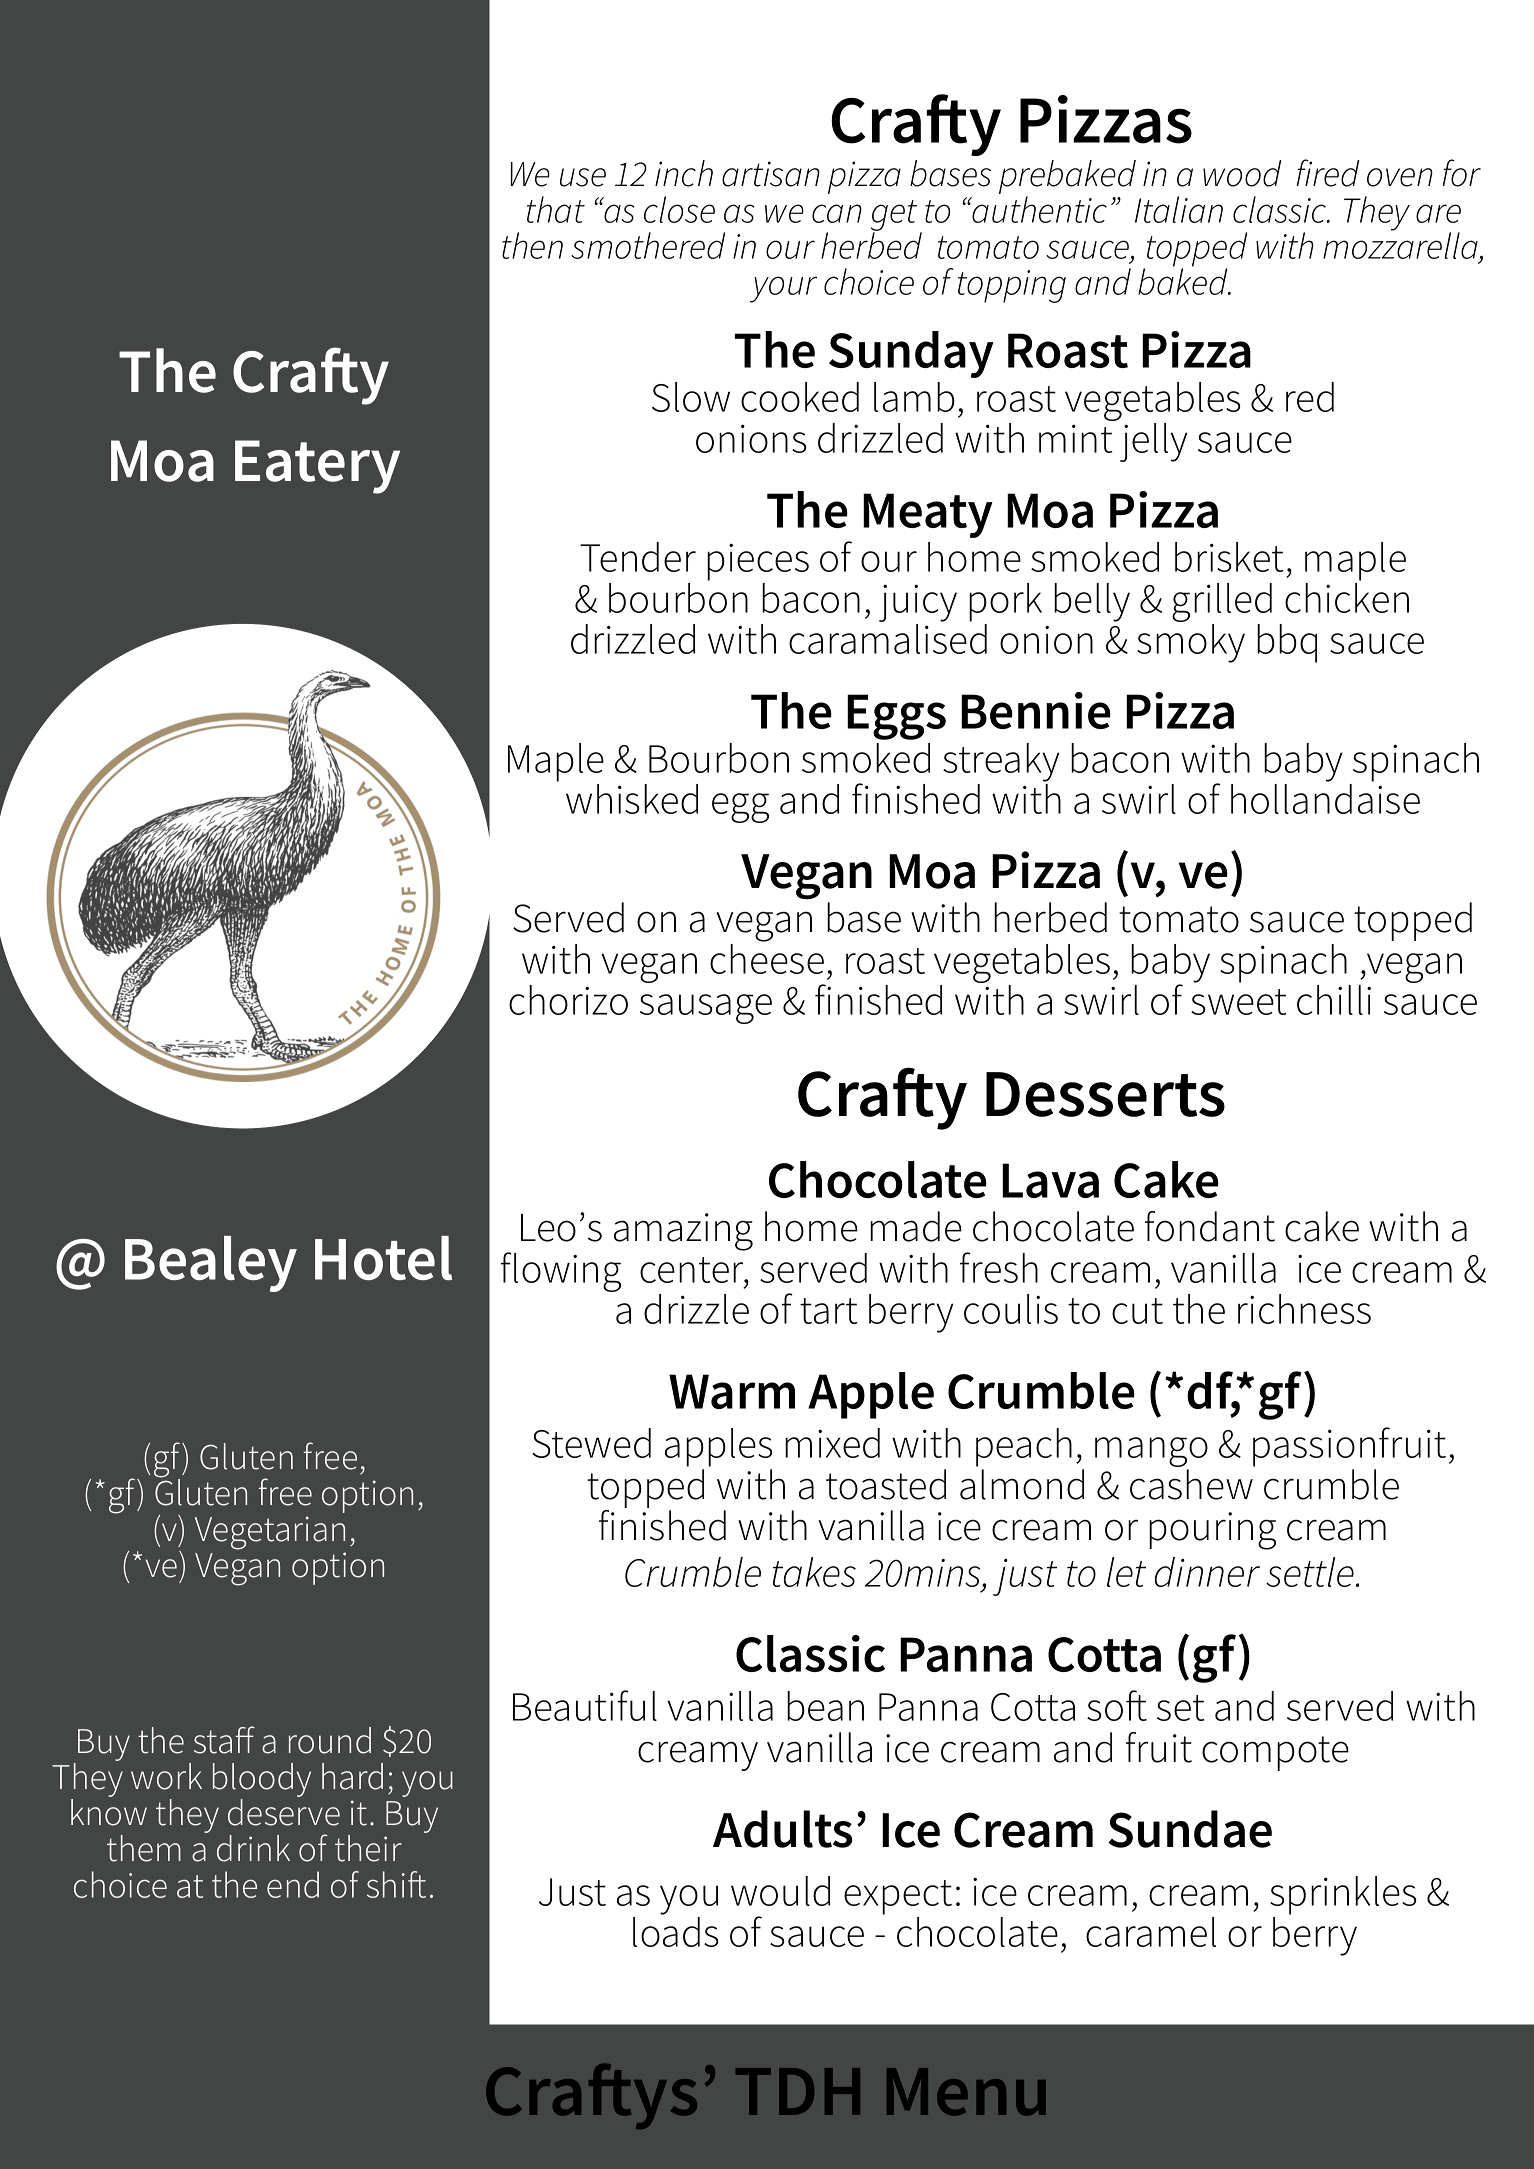 This page has width=1534, height=2169. I want to click on Vegetarian, so click(270, 1533).
